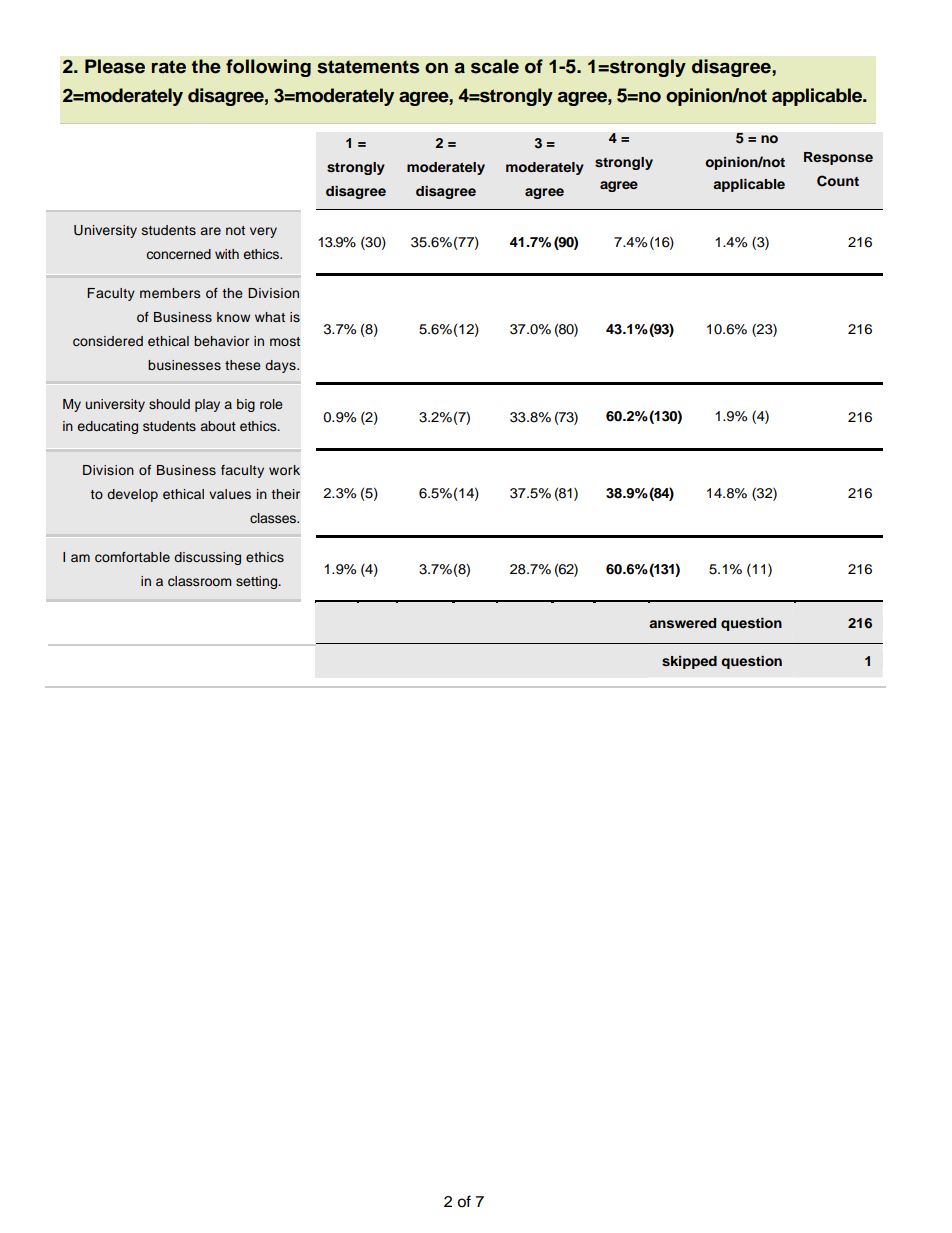  What do you see at coordinates (284, 470) in the screenshot?
I see `work` at bounding box center [284, 470].
